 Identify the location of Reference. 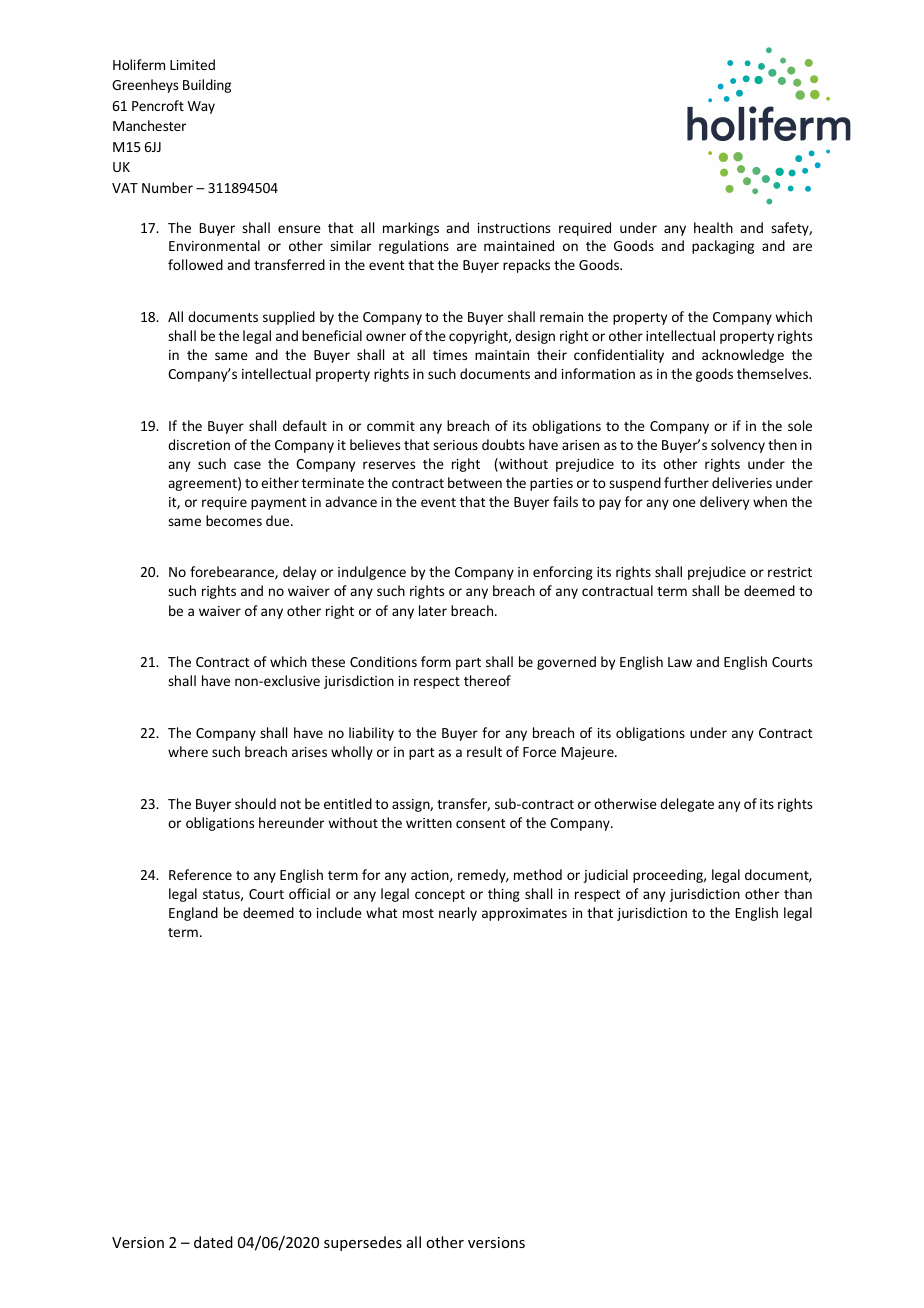
(200, 874).
